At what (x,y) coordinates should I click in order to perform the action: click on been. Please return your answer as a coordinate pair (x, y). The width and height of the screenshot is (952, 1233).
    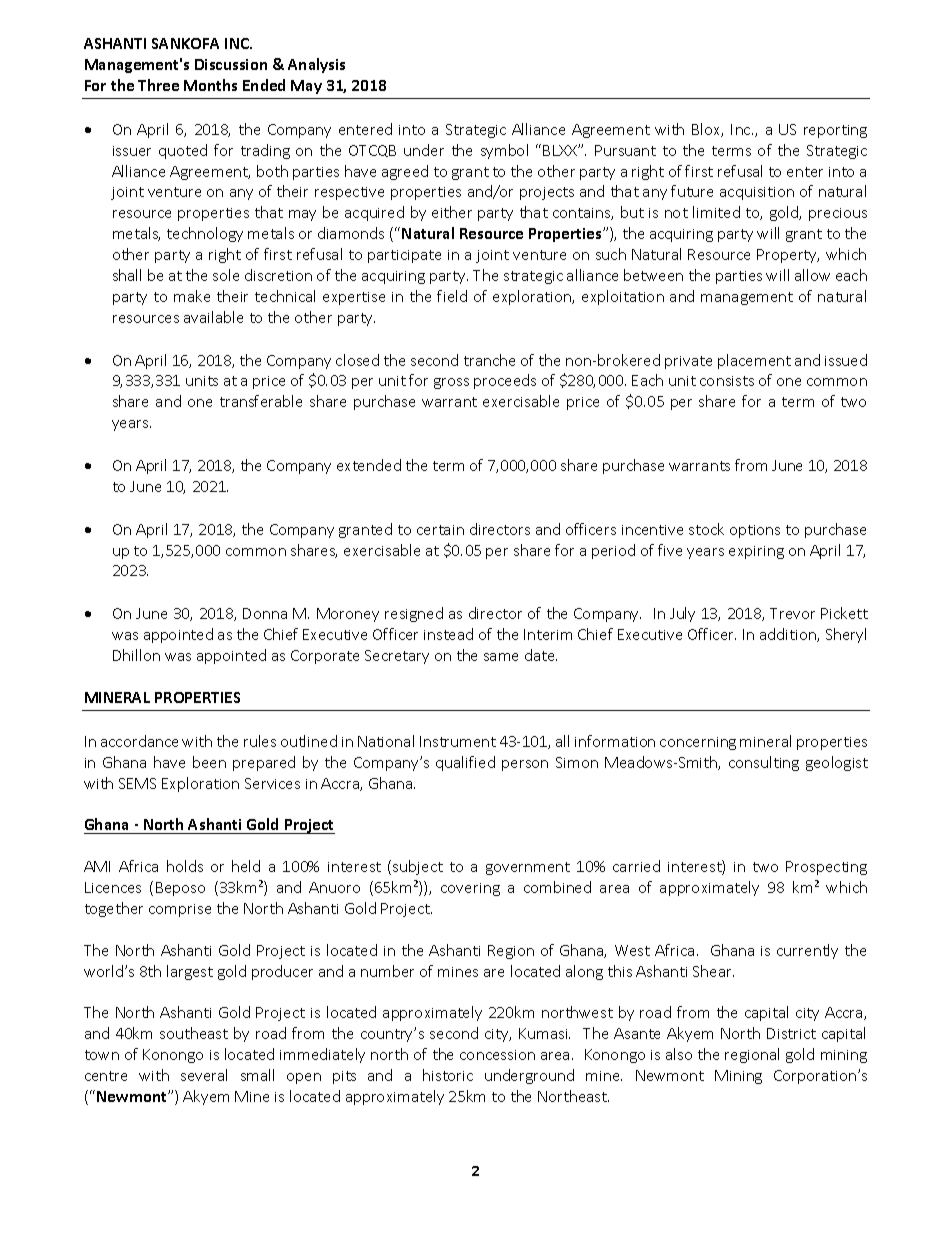
    Looking at the image, I should click on (209, 762).
